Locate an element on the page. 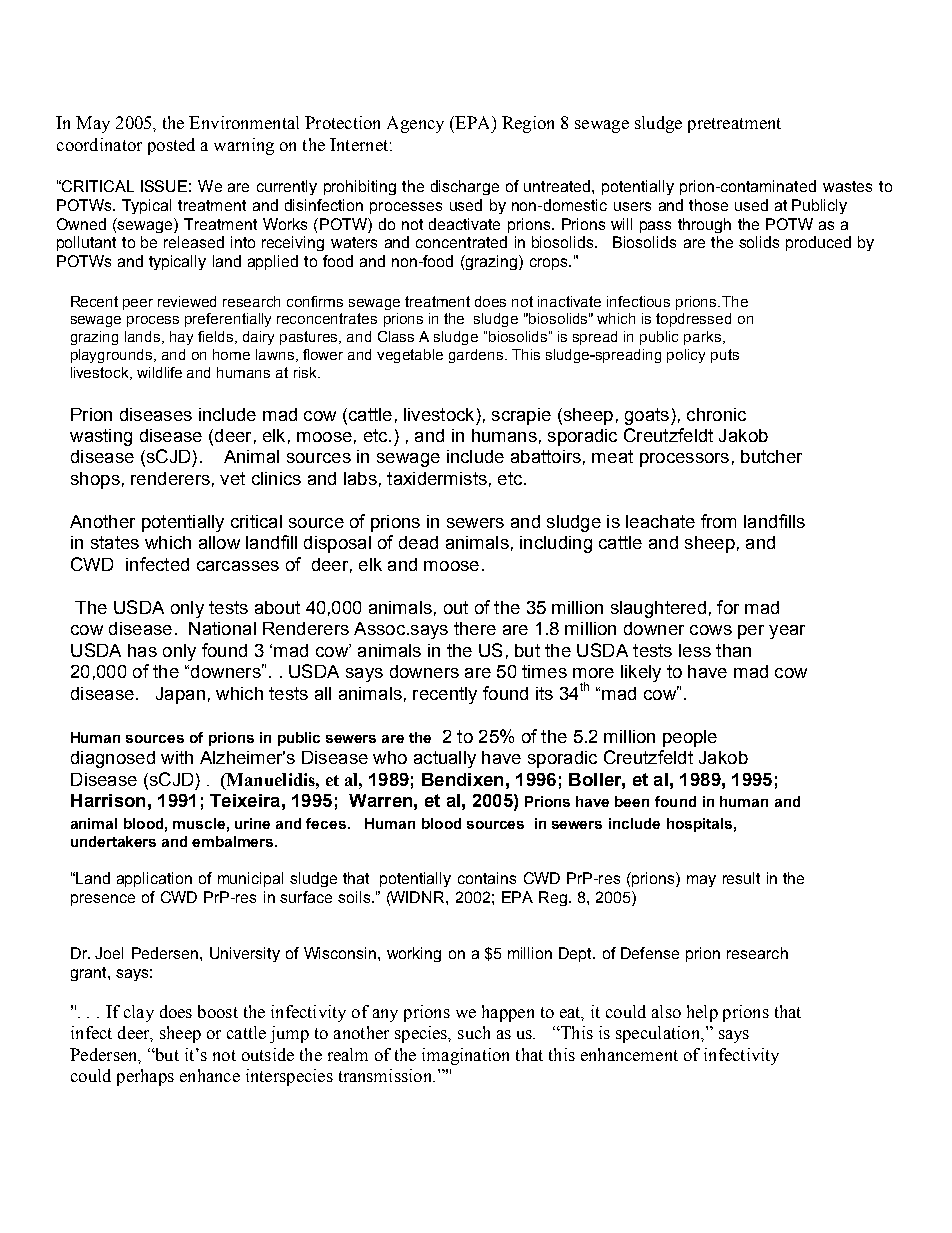 The height and width of the document is (1233, 952). contains is located at coordinates (487, 878).
